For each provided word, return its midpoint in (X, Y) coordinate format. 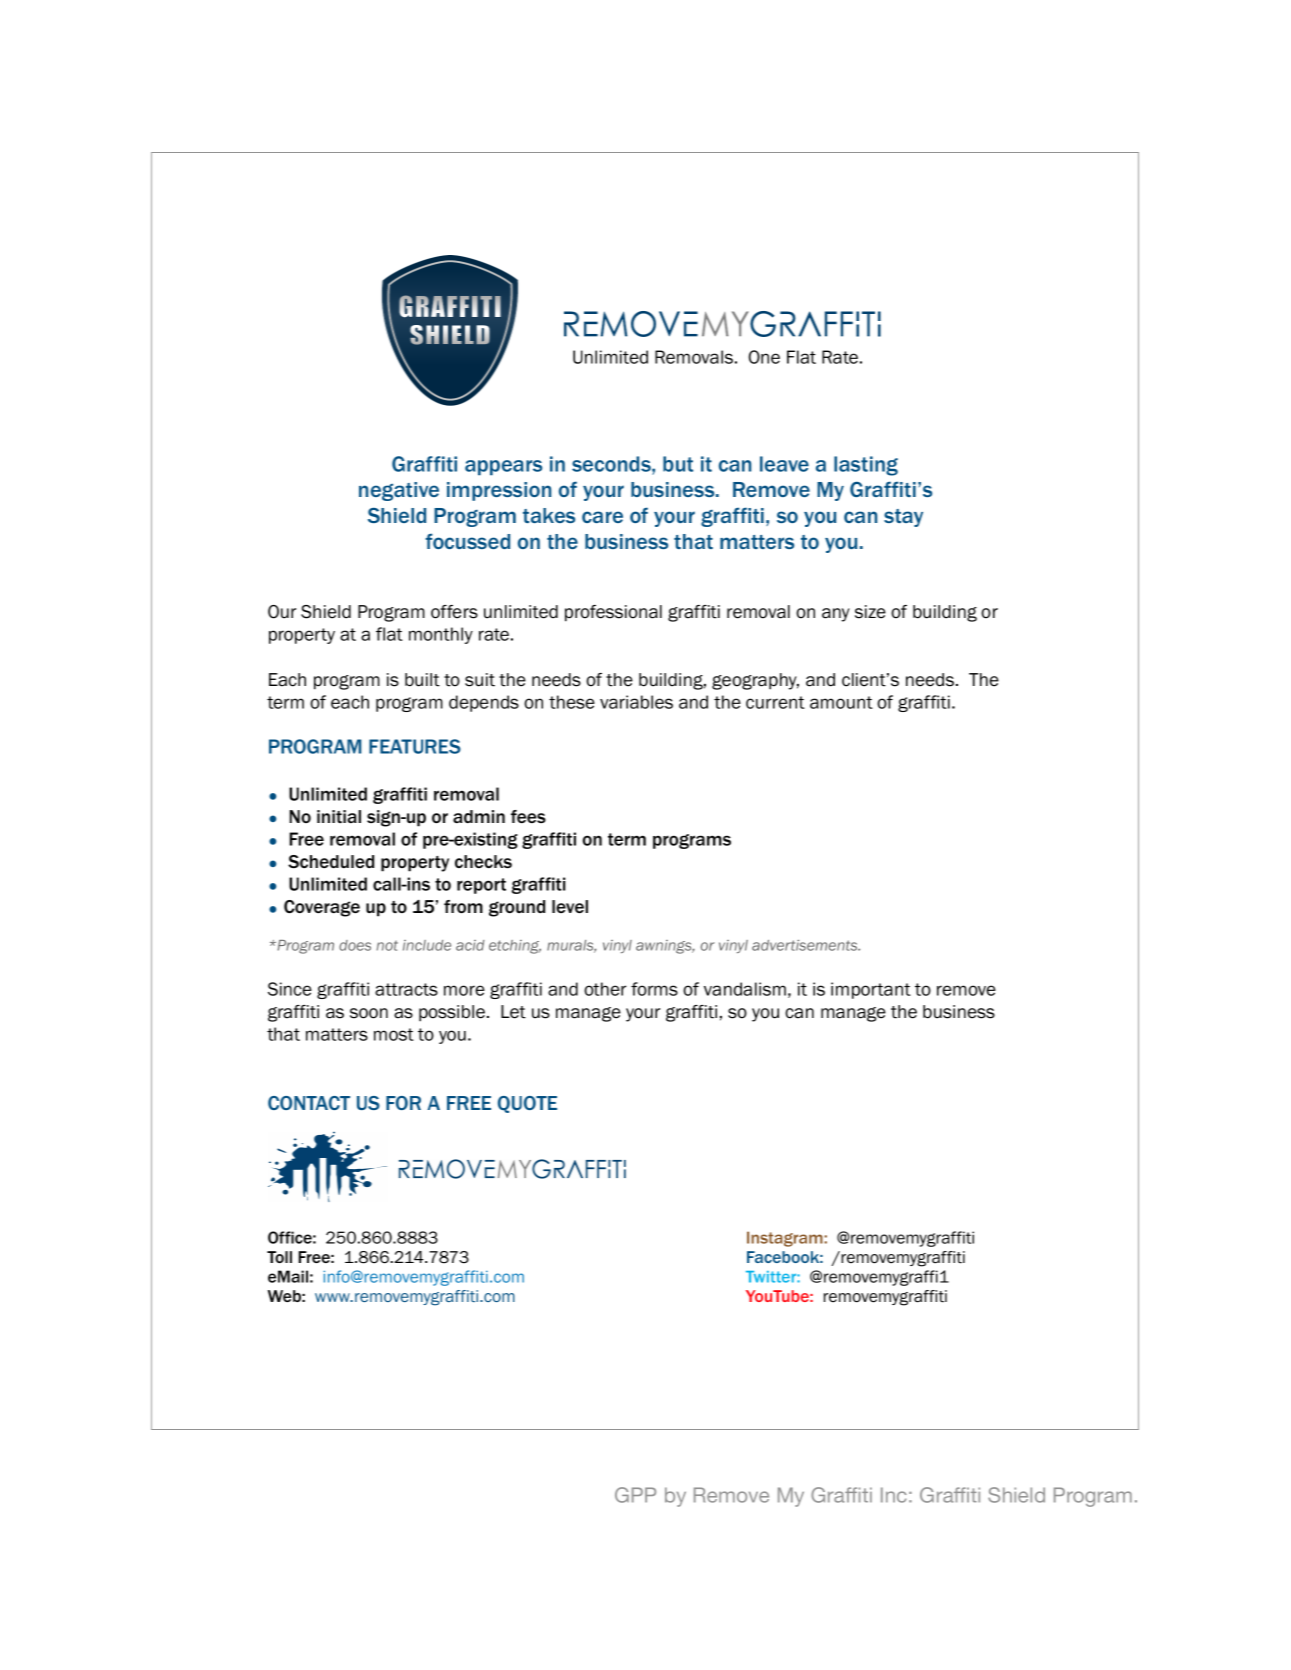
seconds (612, 464)
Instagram (786, 1239)
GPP (635, 1495)
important (871, 990)
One (764, 357)
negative (399, 491)
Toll (279, 1257)
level (570, 906)
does (355, 945)
